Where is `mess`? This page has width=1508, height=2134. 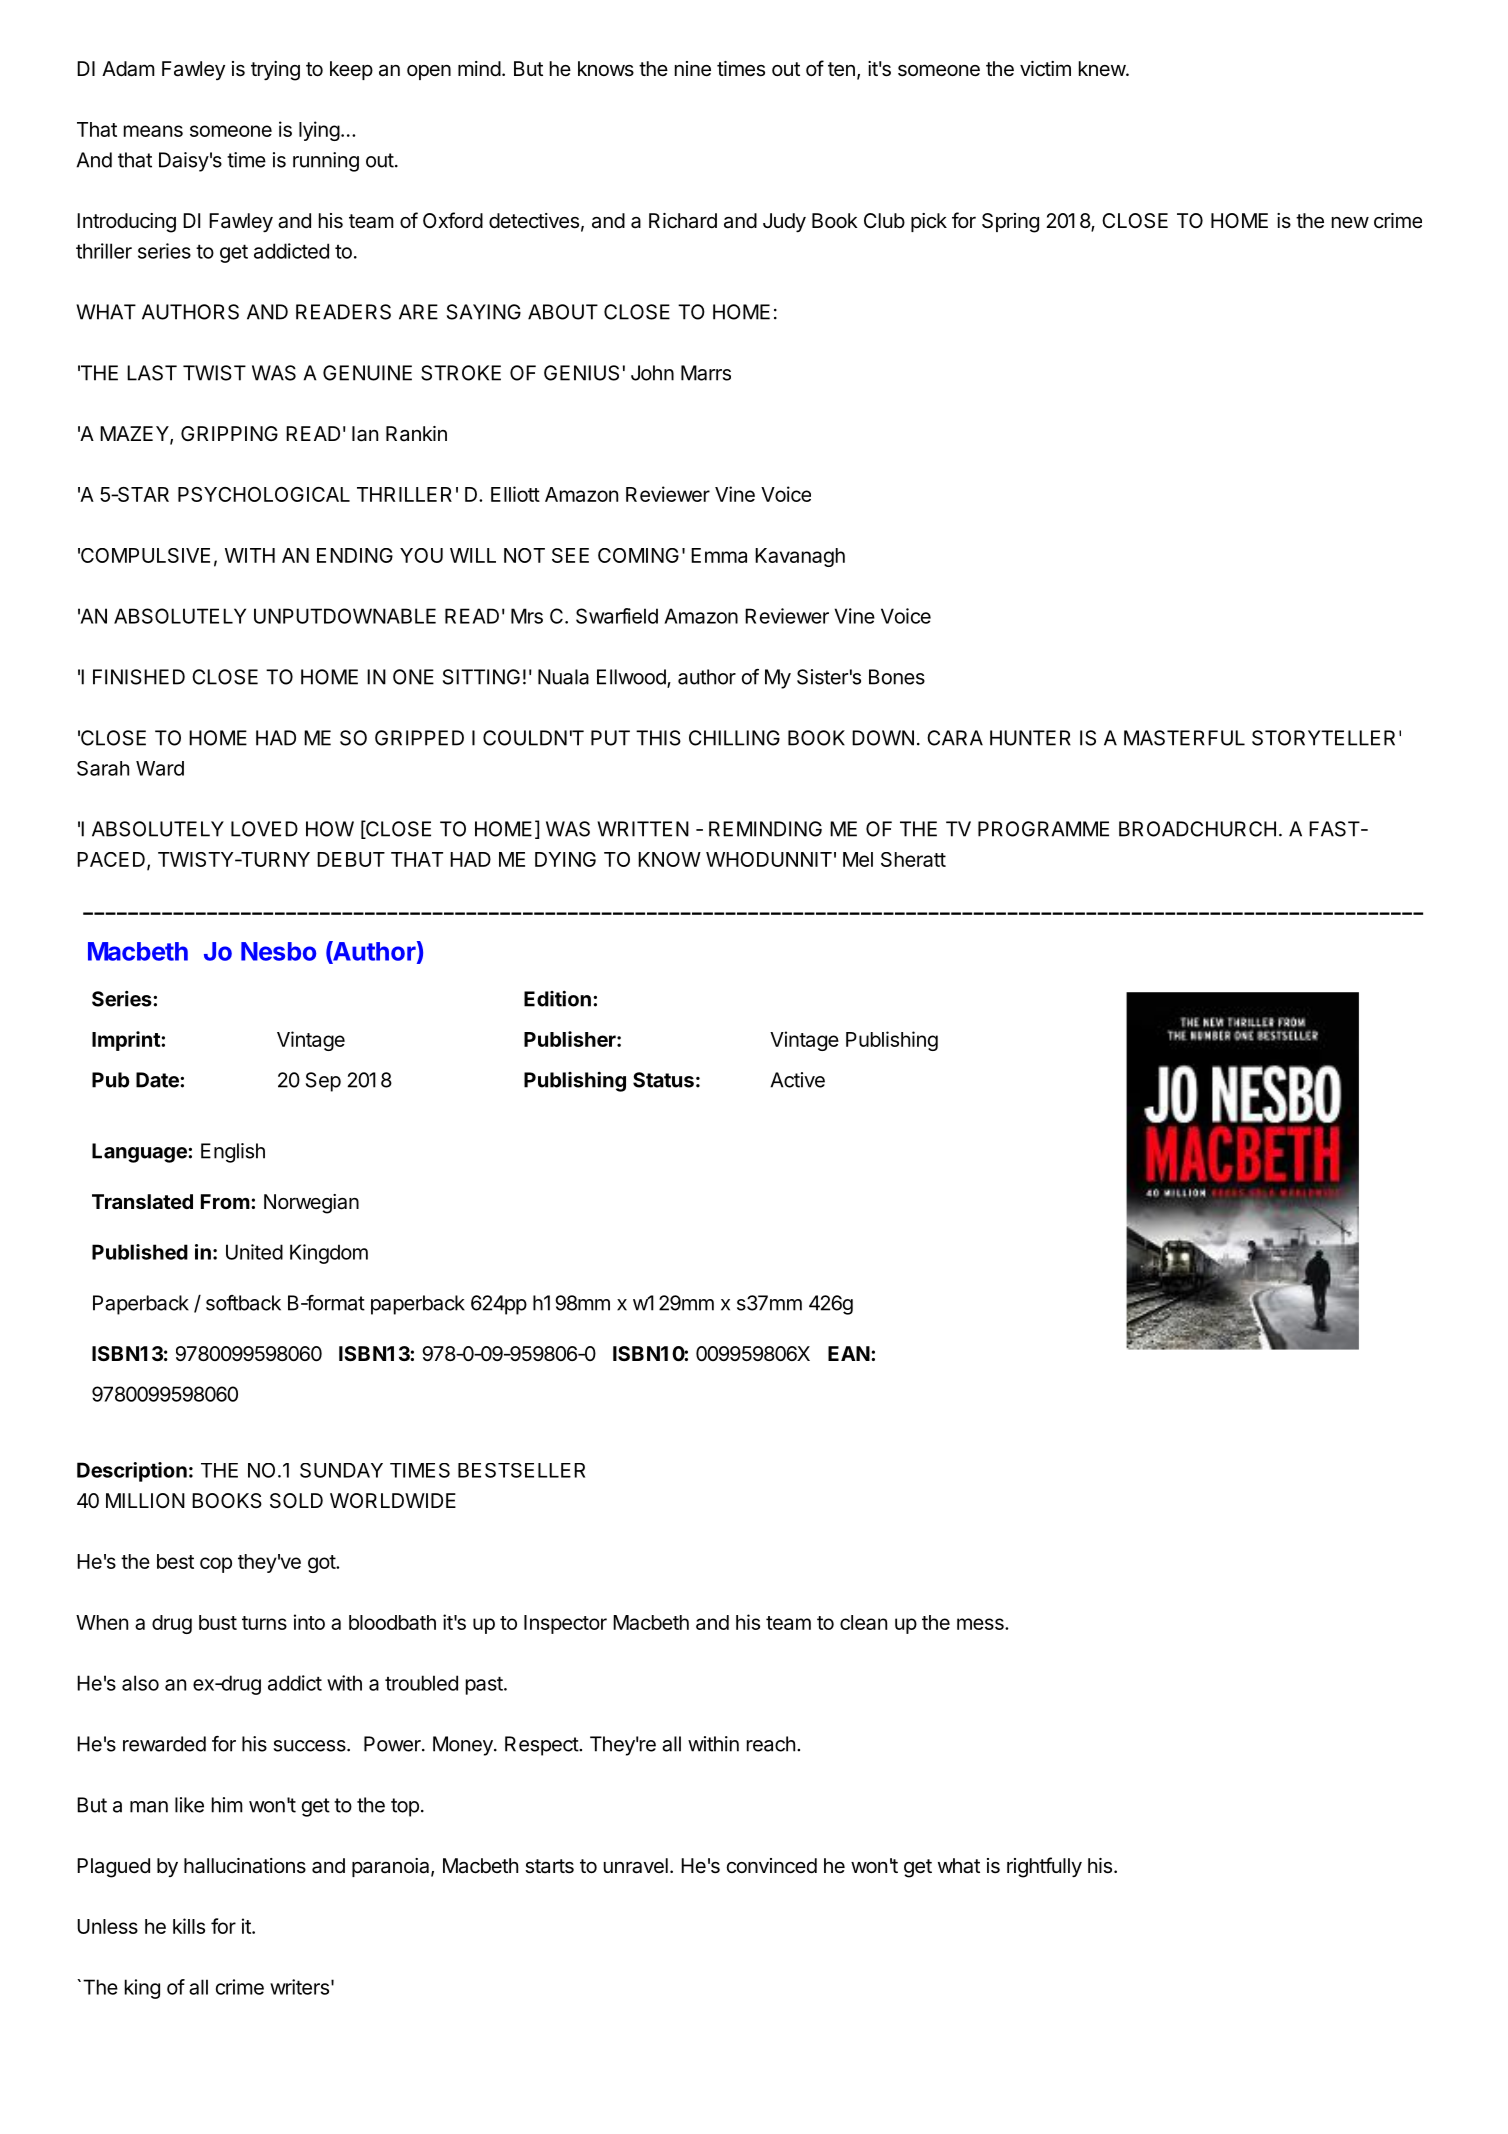 mess is located at coordinates (981, 1624).
